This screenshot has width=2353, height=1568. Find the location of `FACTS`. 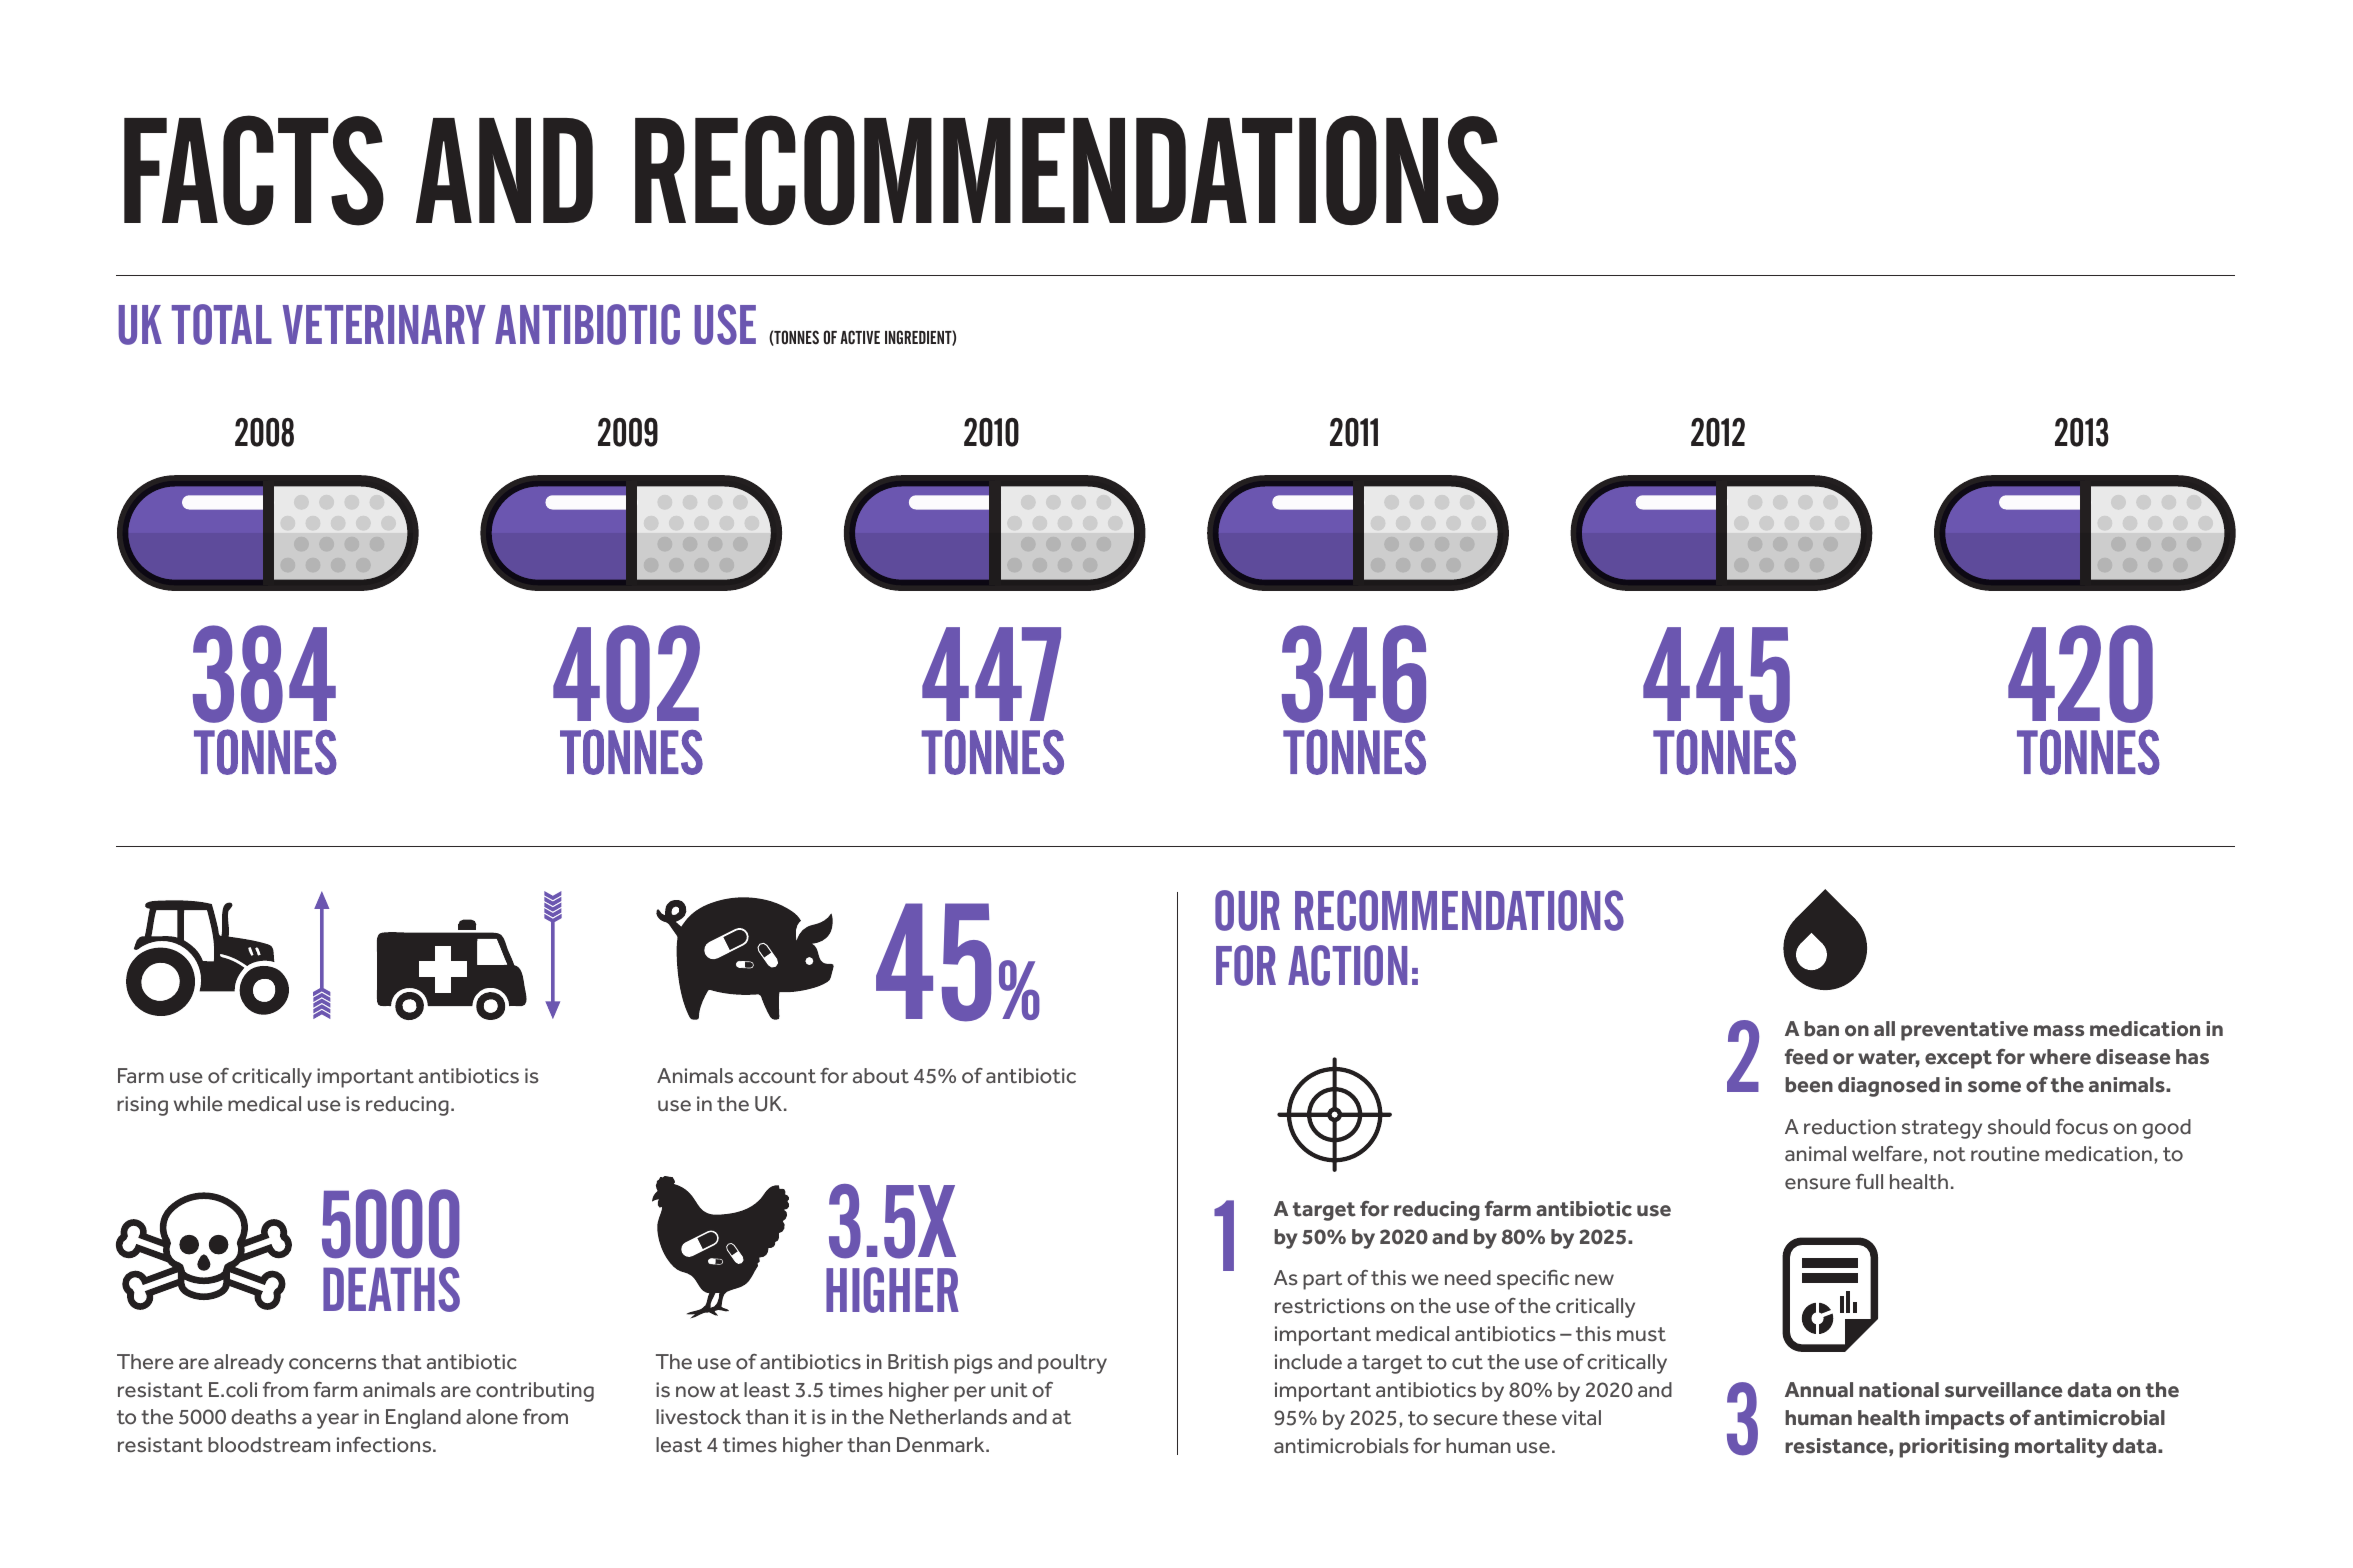

FACTS is located at coordinates (254, 170).
